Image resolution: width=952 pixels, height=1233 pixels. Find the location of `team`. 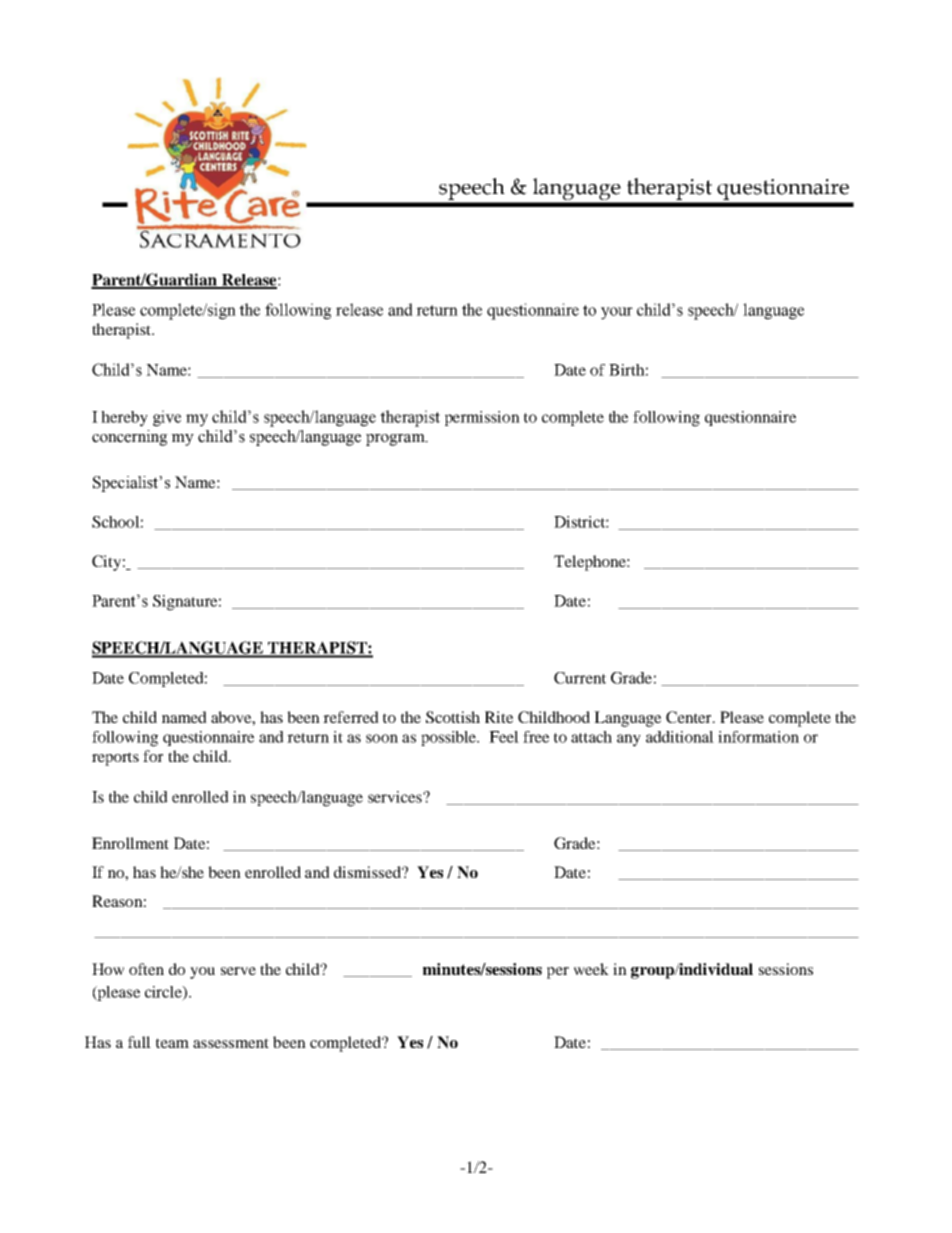

team is located at coordinates (172, 1043).
